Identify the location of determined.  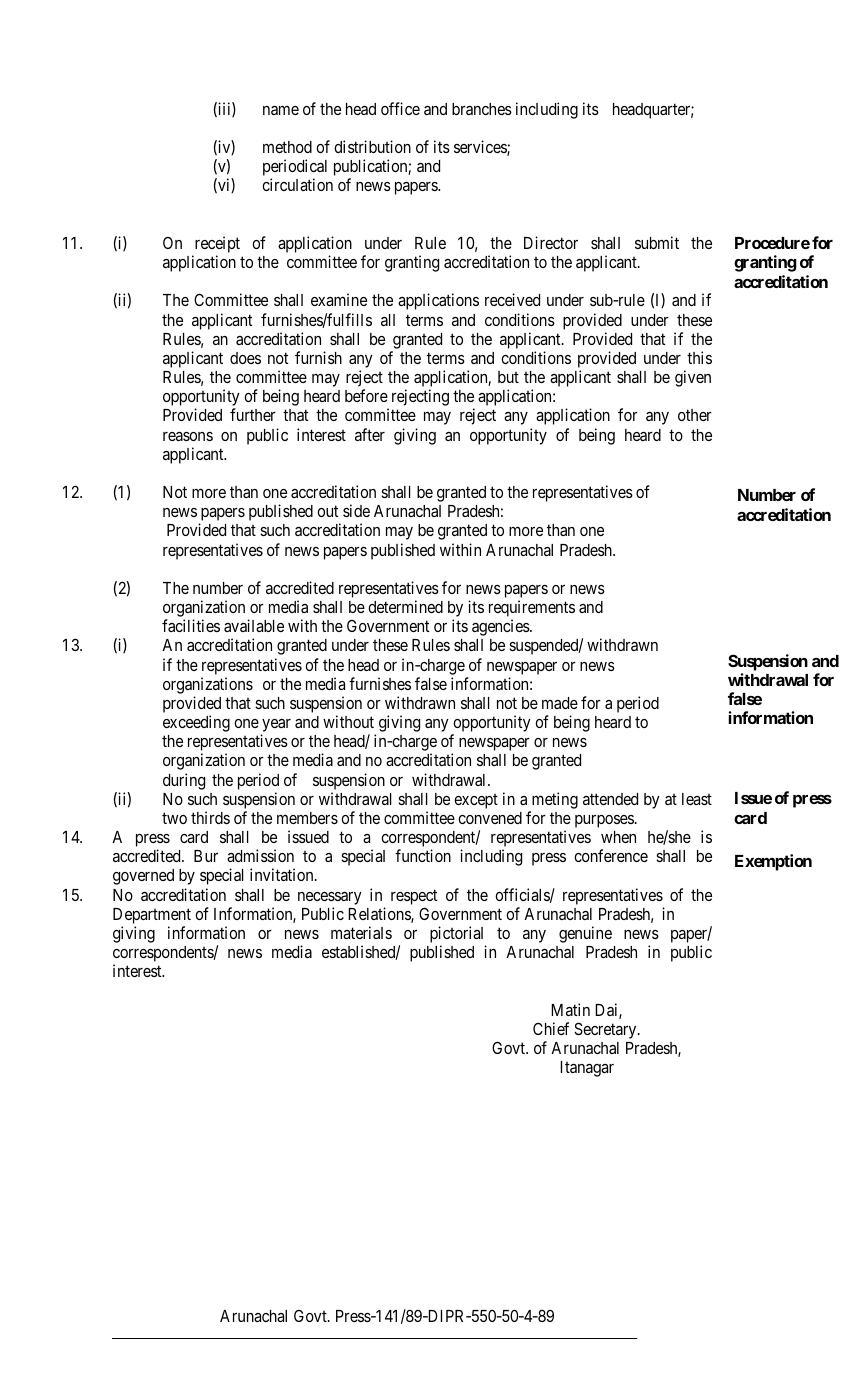
(405, 606).
